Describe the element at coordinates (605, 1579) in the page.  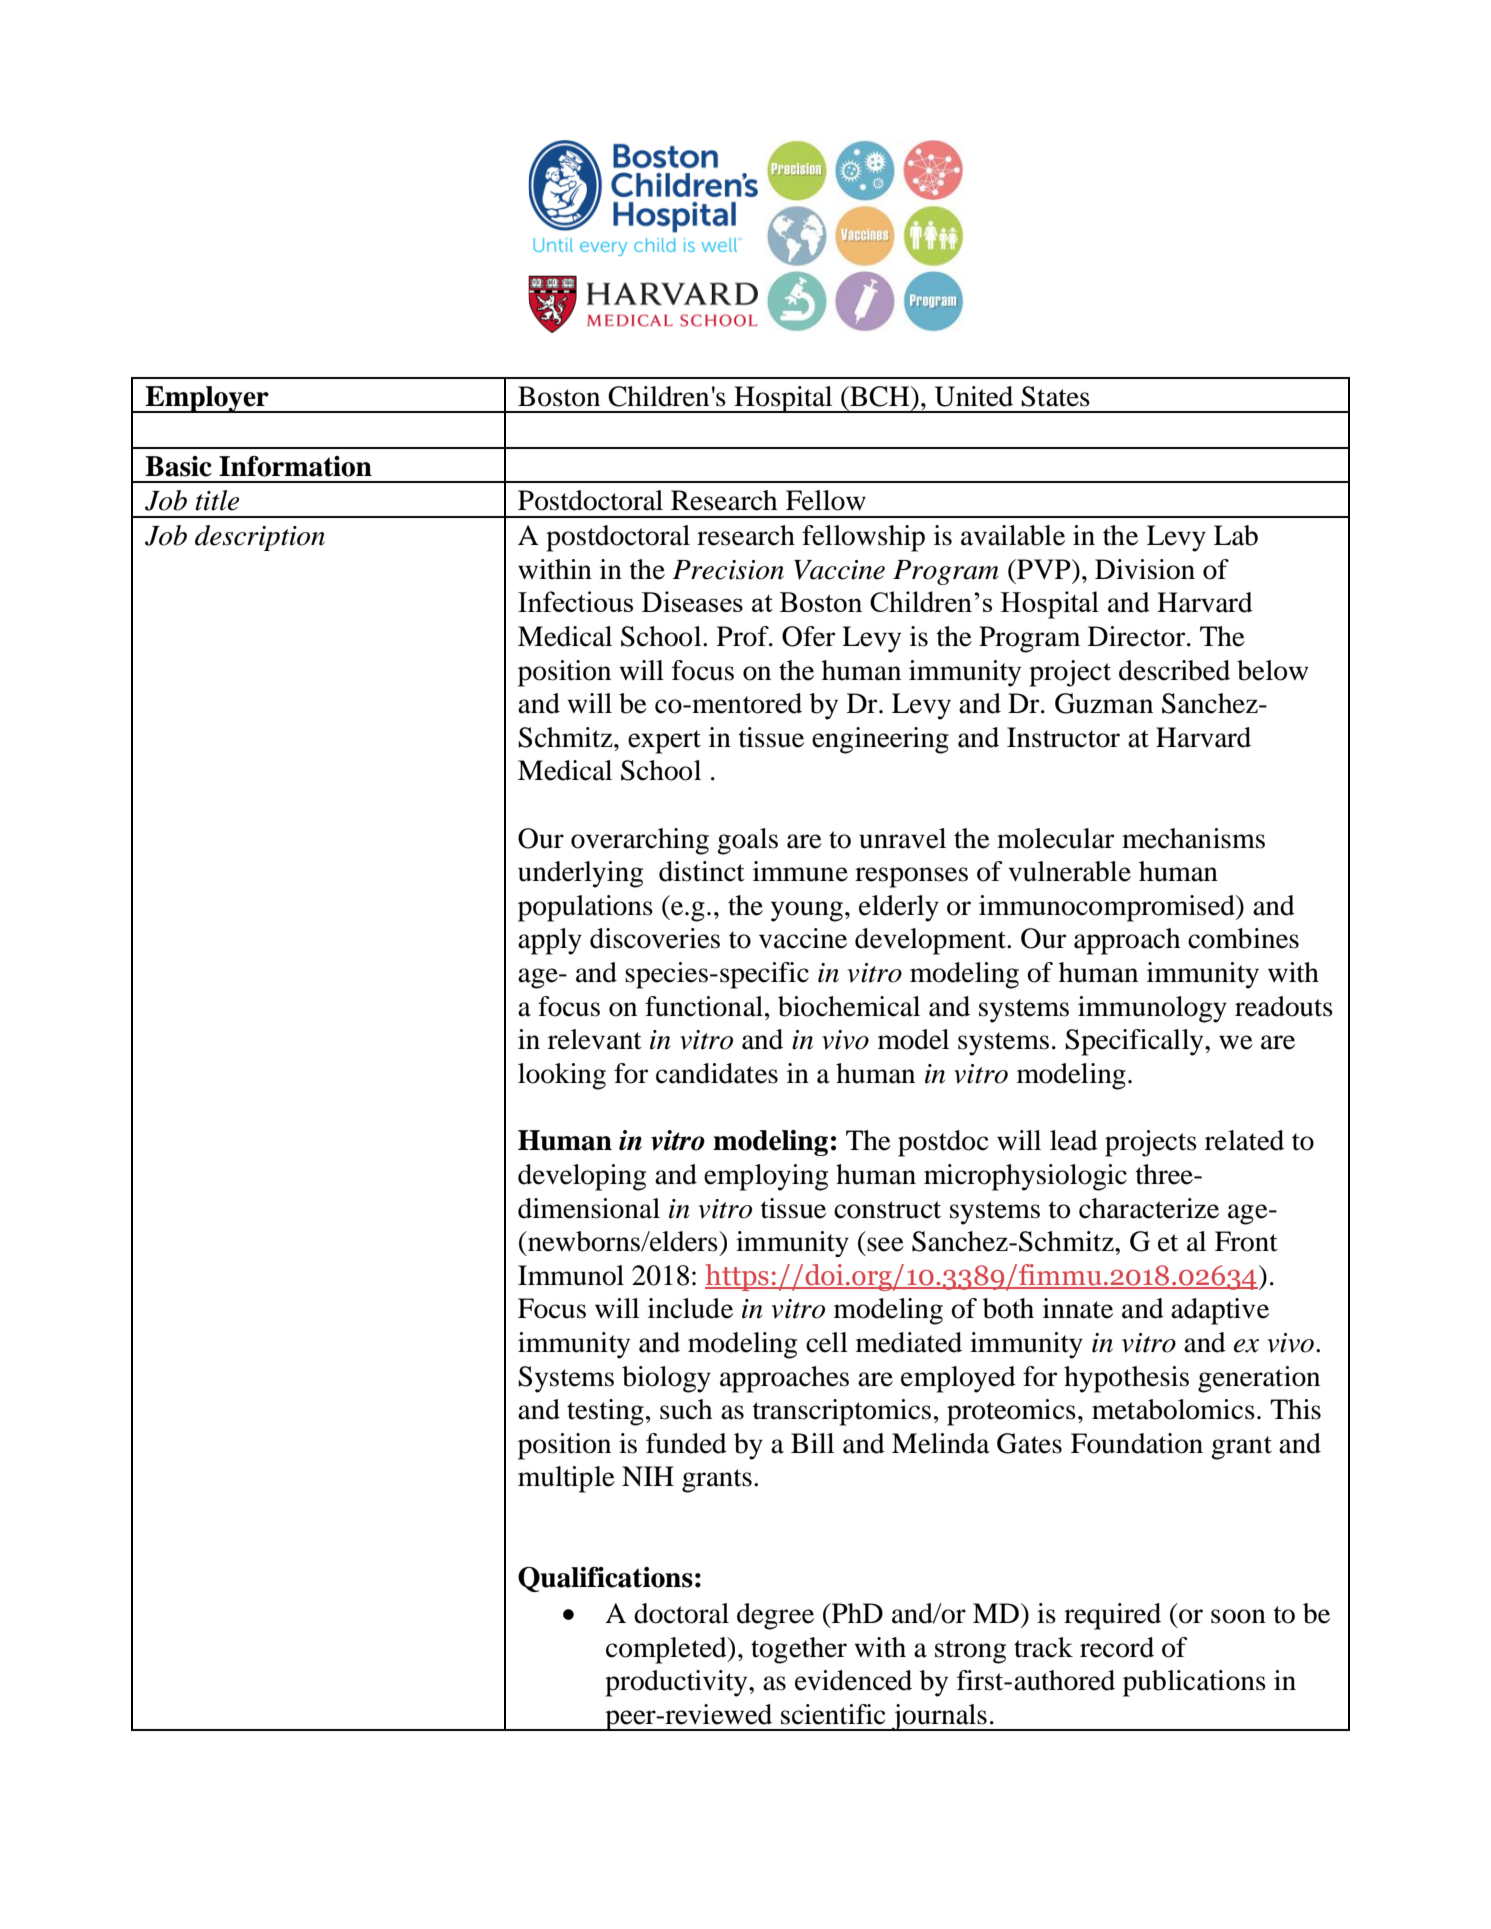
I see `Qualifications` at that location.
